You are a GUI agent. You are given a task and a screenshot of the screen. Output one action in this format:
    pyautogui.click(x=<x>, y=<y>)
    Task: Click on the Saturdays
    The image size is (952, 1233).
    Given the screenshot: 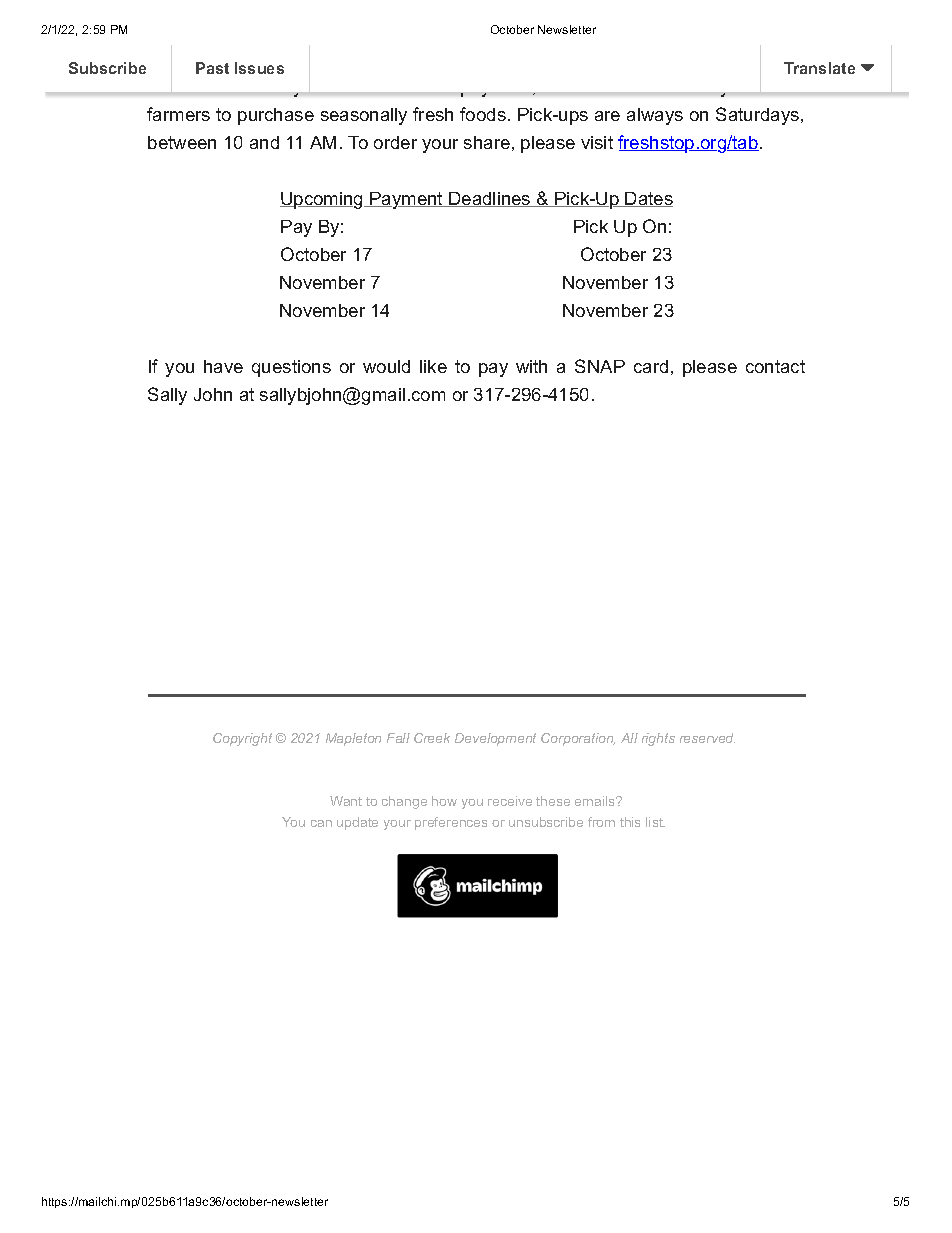 What is the action you would take?
    pyautogui.click(x=757, y=116)
